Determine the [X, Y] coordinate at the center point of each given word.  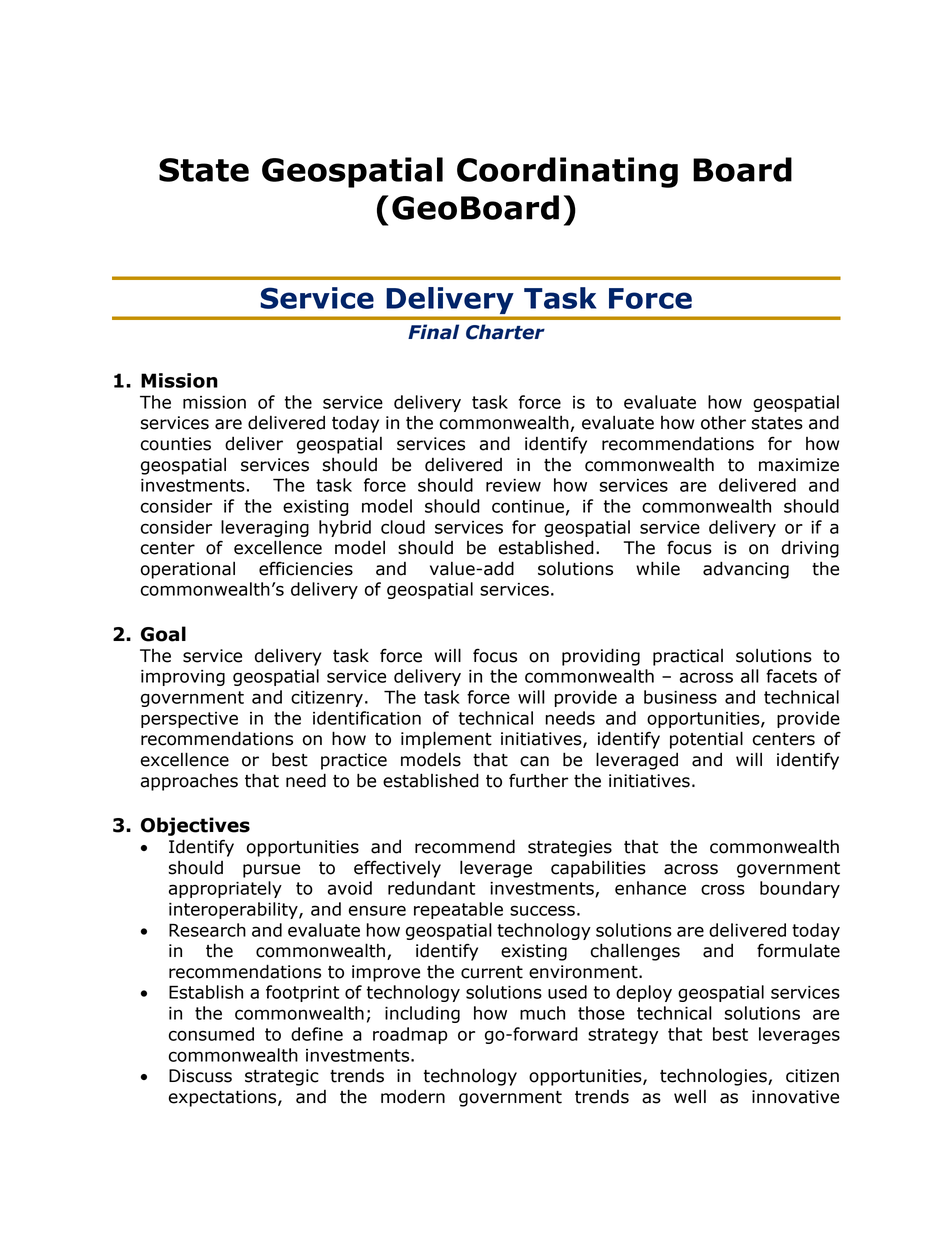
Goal [163, 634]
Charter [505, 332]
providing [601, 657]
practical [688, 657]
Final [433, 332]
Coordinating [567, 172]
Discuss [200, 1076]
